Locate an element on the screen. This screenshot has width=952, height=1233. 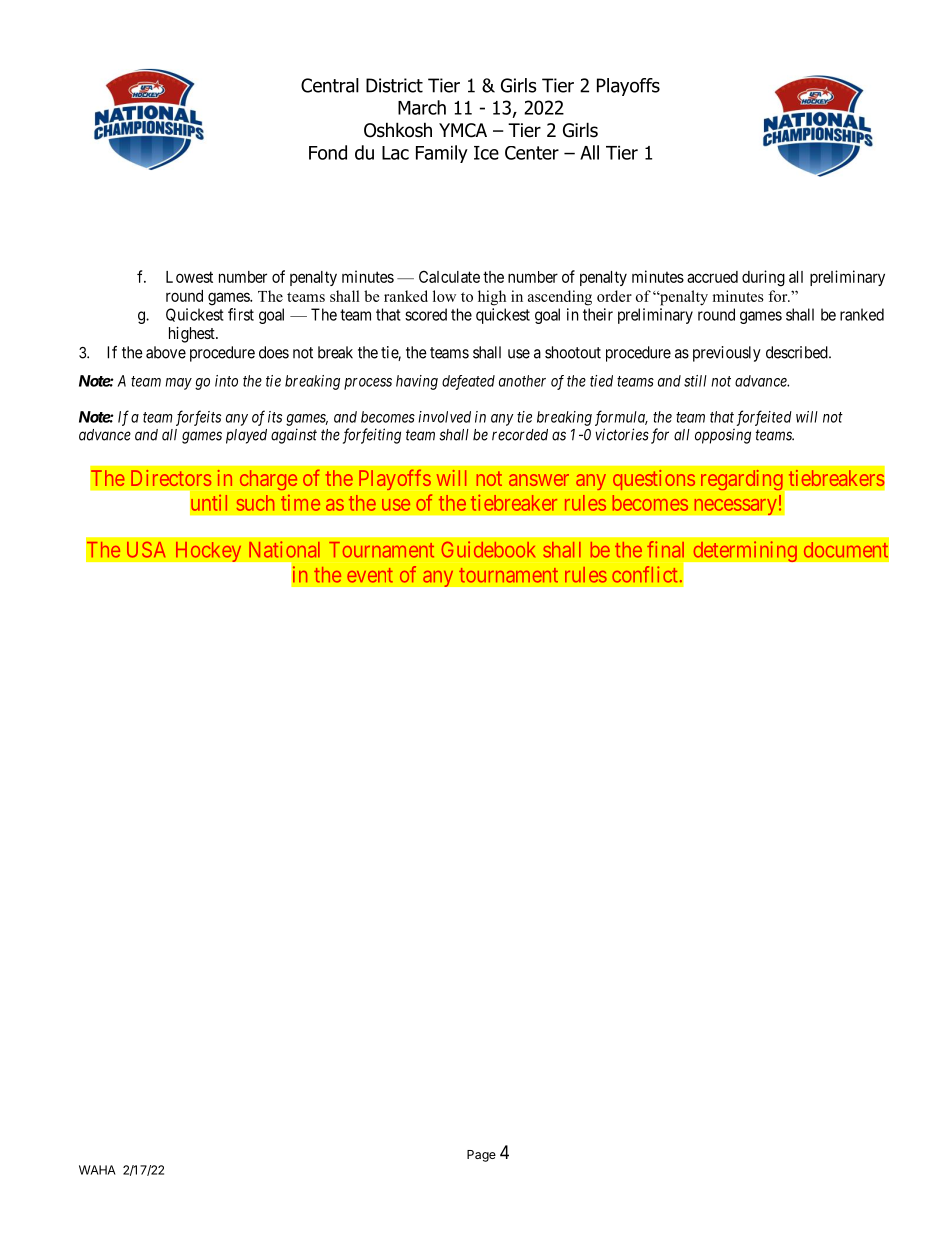
YMCA is located at coordinates (463, 130).
